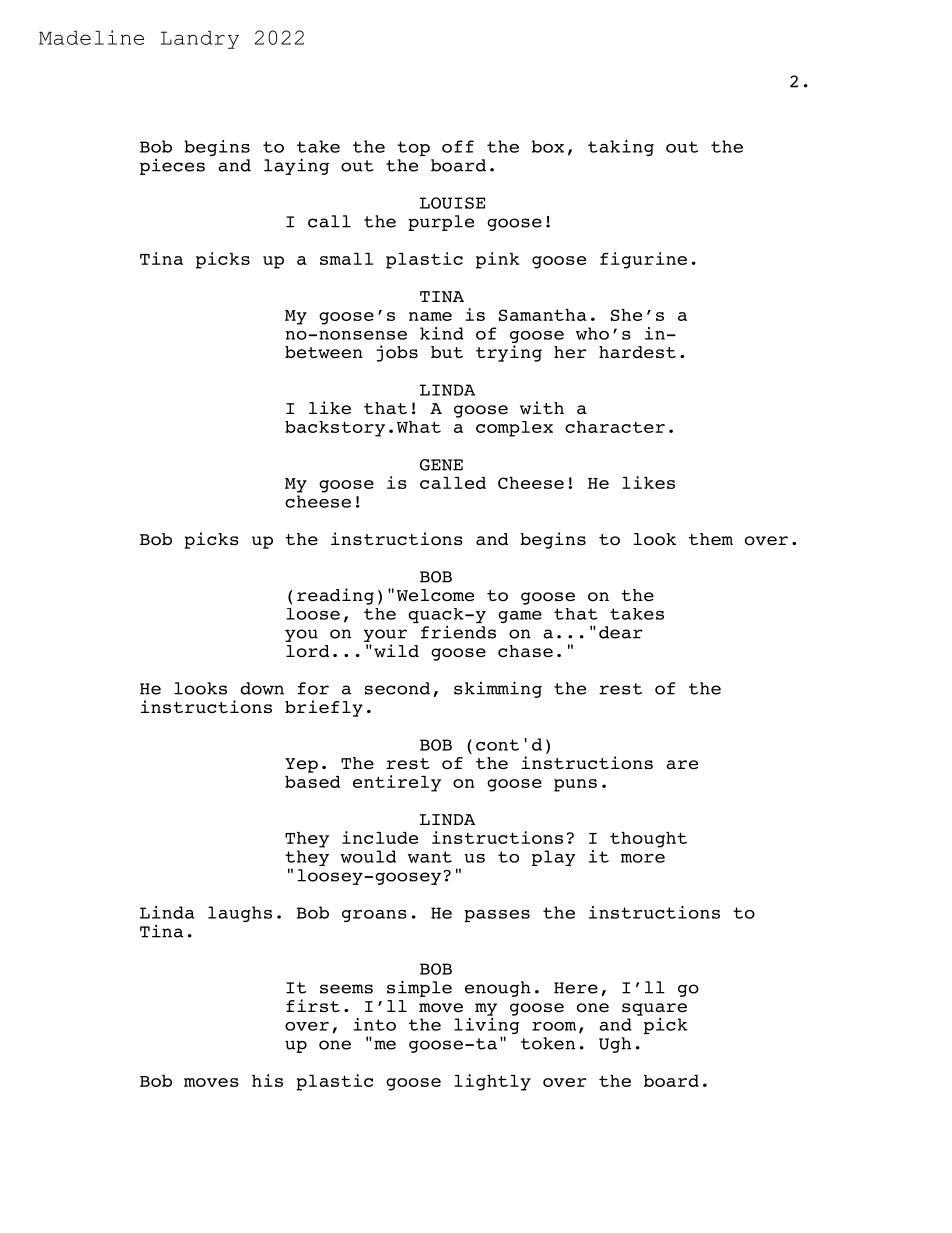  What do you see at coordinates (200, 40) in the screenshot?
I see `Landry` at bounding box center [200, 40].
